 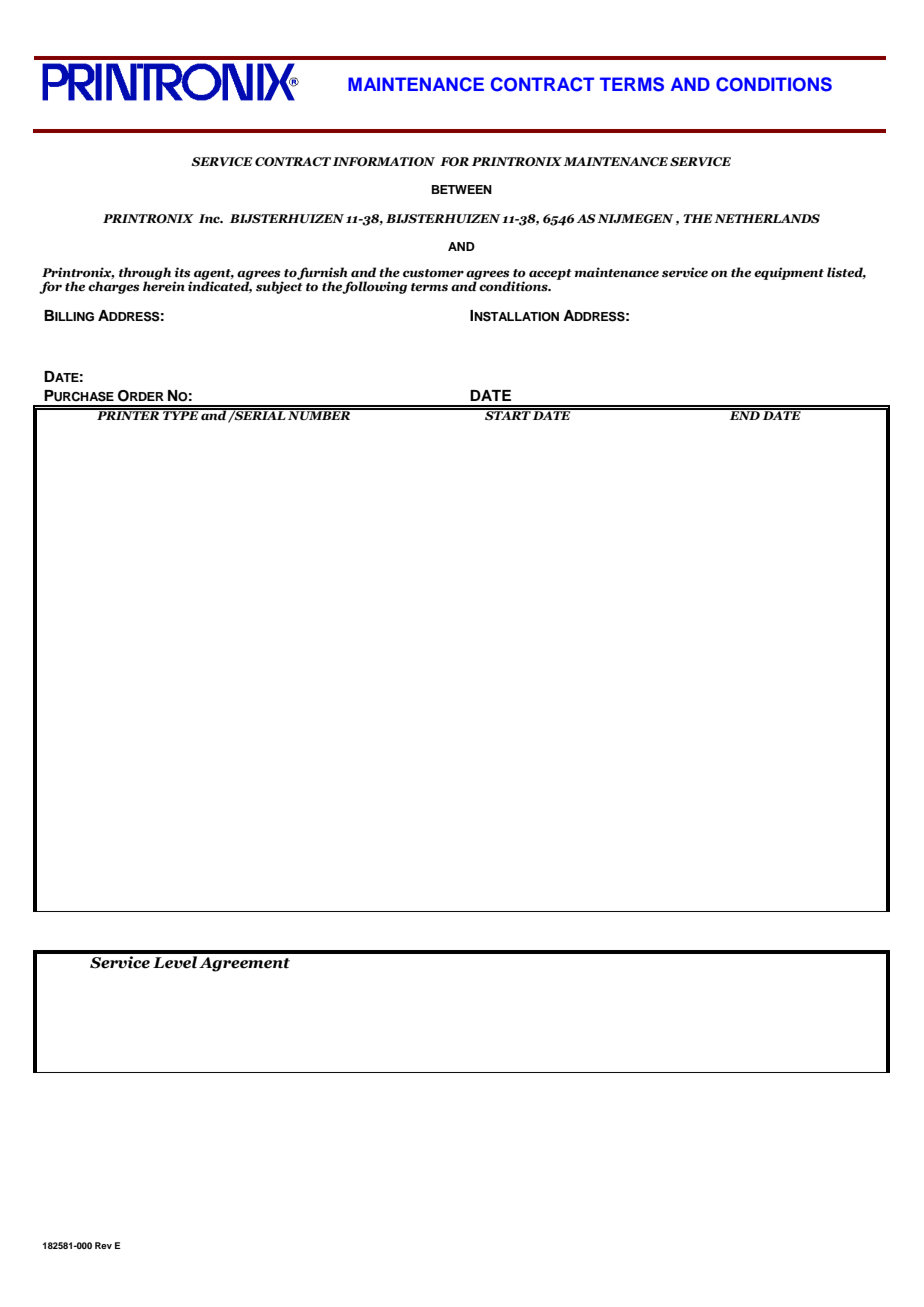 What do you see at coordinates (113, 287) in the page?
I see `charges` at bounding box center [113, 287].
